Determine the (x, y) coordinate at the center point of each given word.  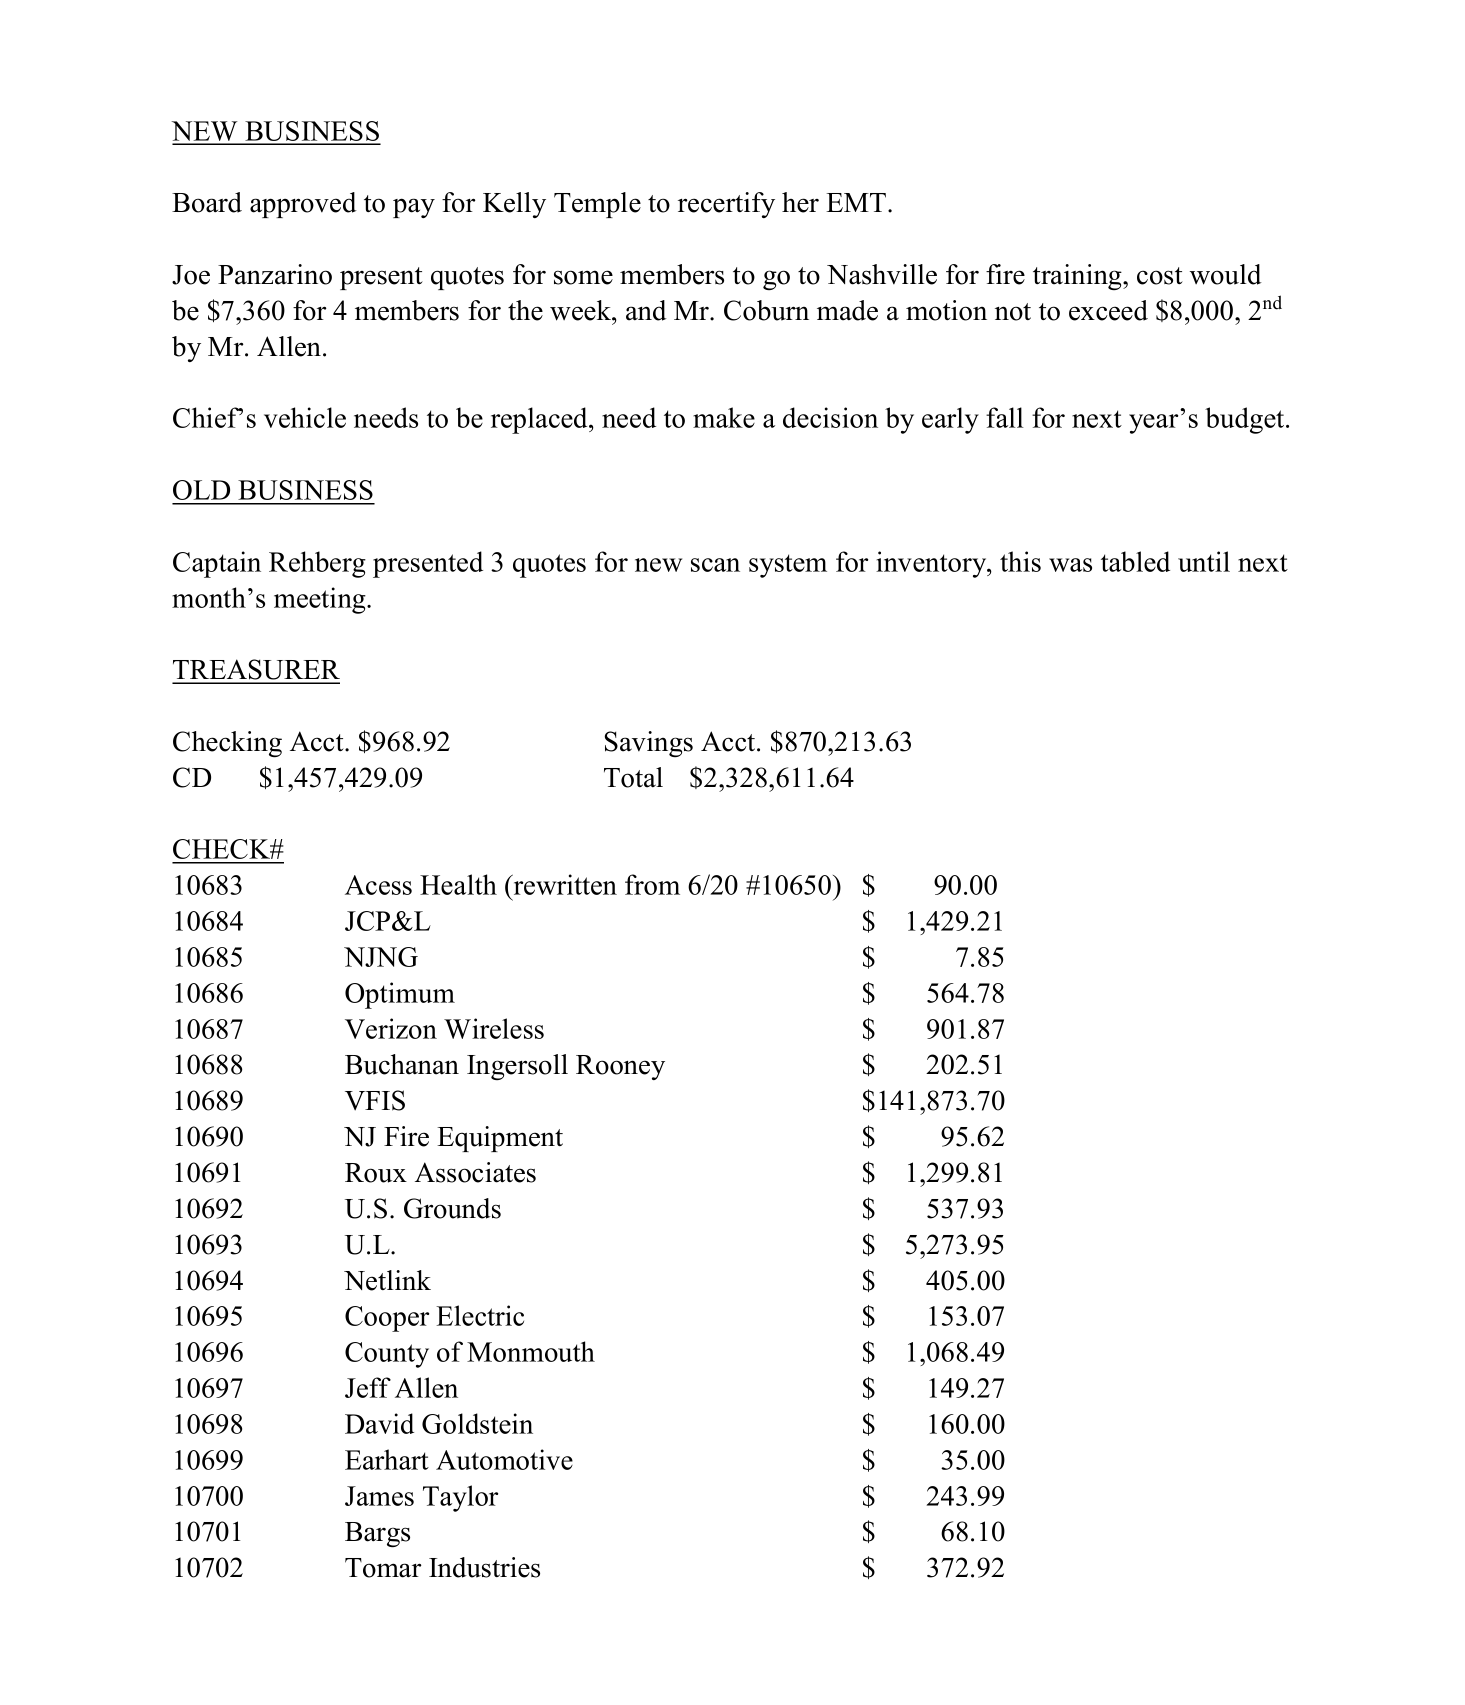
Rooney (620, 1067)
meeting (321, 600)
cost (1160, 276)
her (800, 202)
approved (303, 205)
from (652, 884)
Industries (484, 1567)
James (379, 1496)
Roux (376, 1173)
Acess (378, 885)
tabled (1135, 561)
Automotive (504, 1459)
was (1070, 565)
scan (715, 565)
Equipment (500, 1139)
